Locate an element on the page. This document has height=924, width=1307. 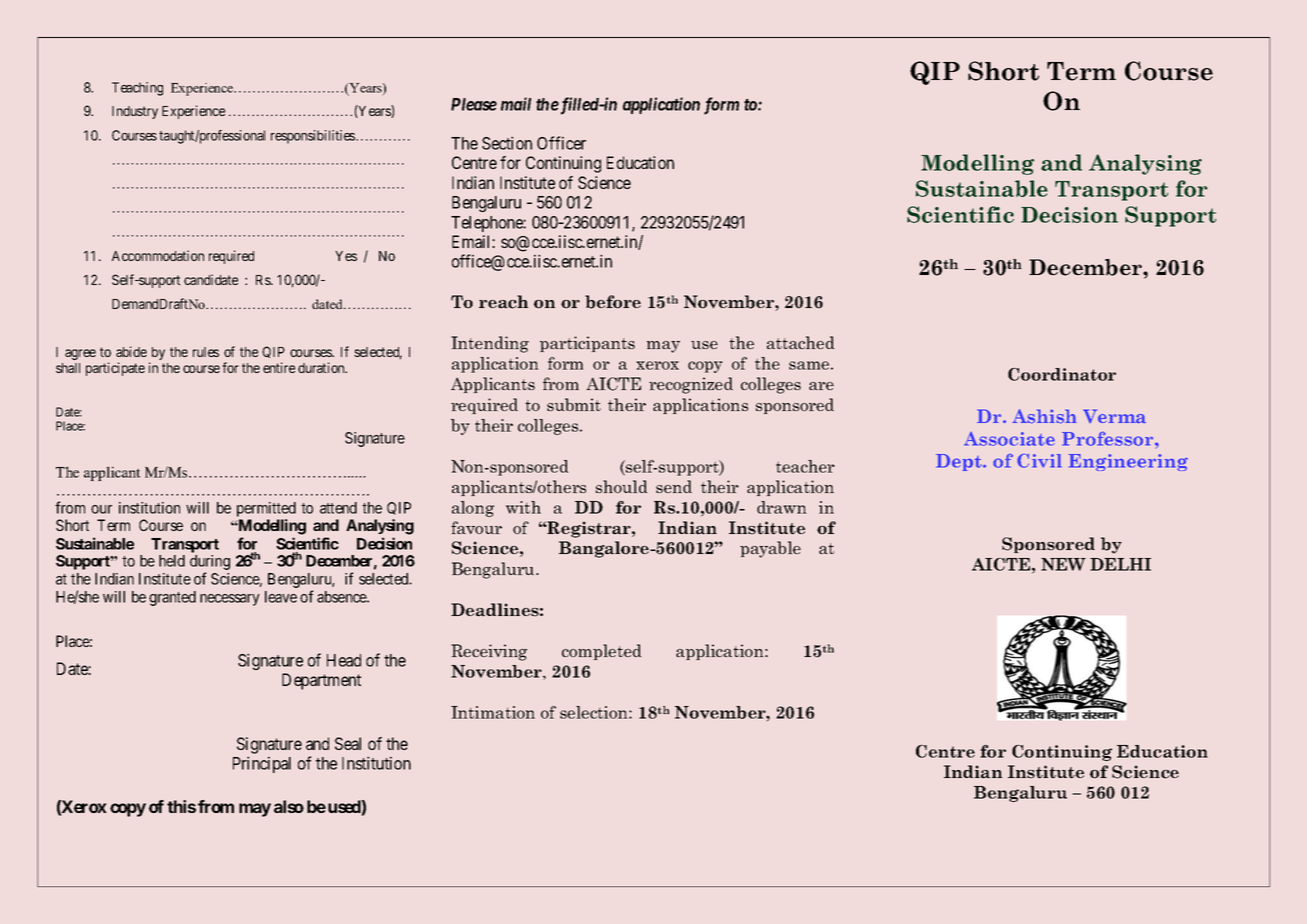
Principal is located at coordinates (262, 764).
